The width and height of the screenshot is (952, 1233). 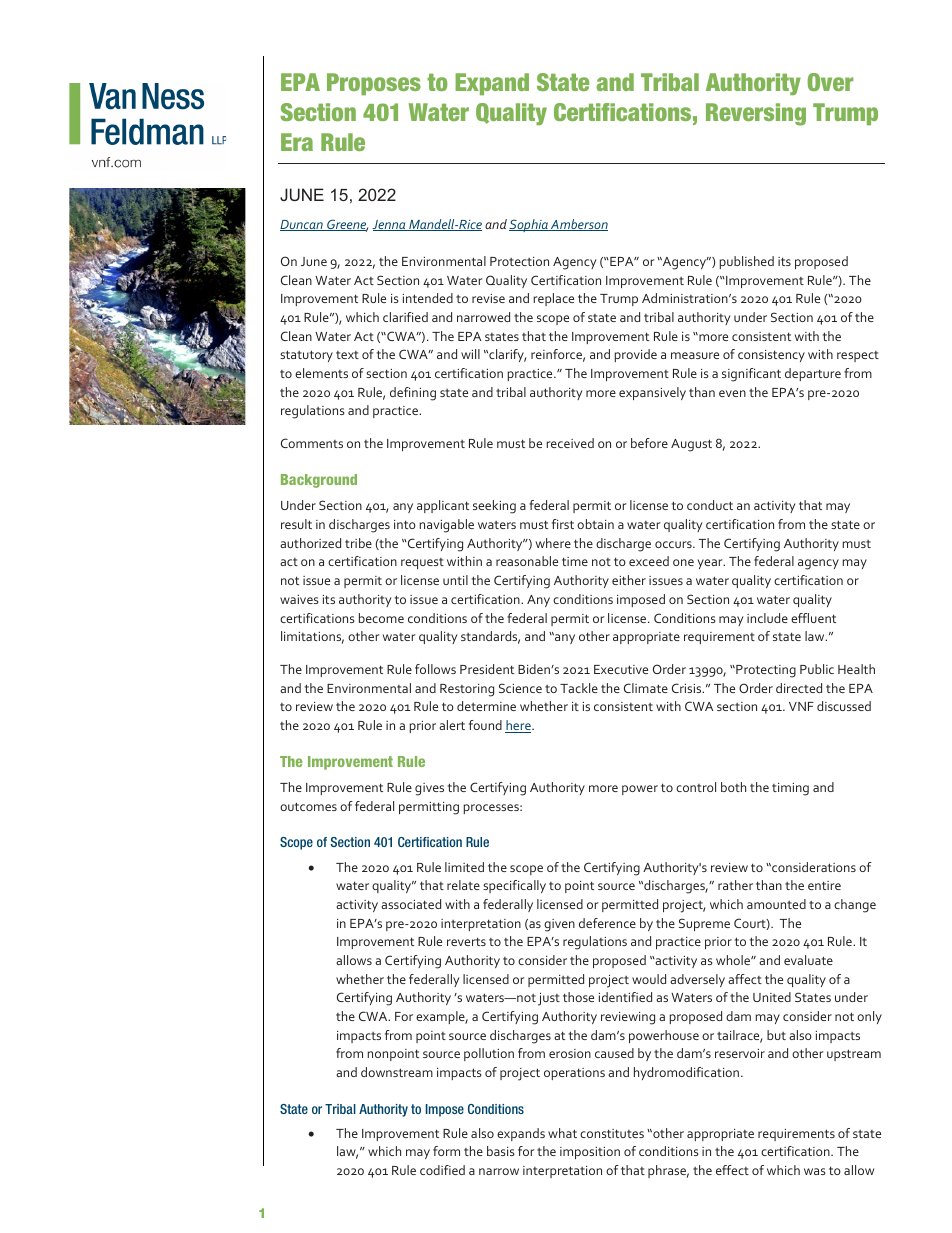 I want to click on effluent, so click(x=813, y=618).
